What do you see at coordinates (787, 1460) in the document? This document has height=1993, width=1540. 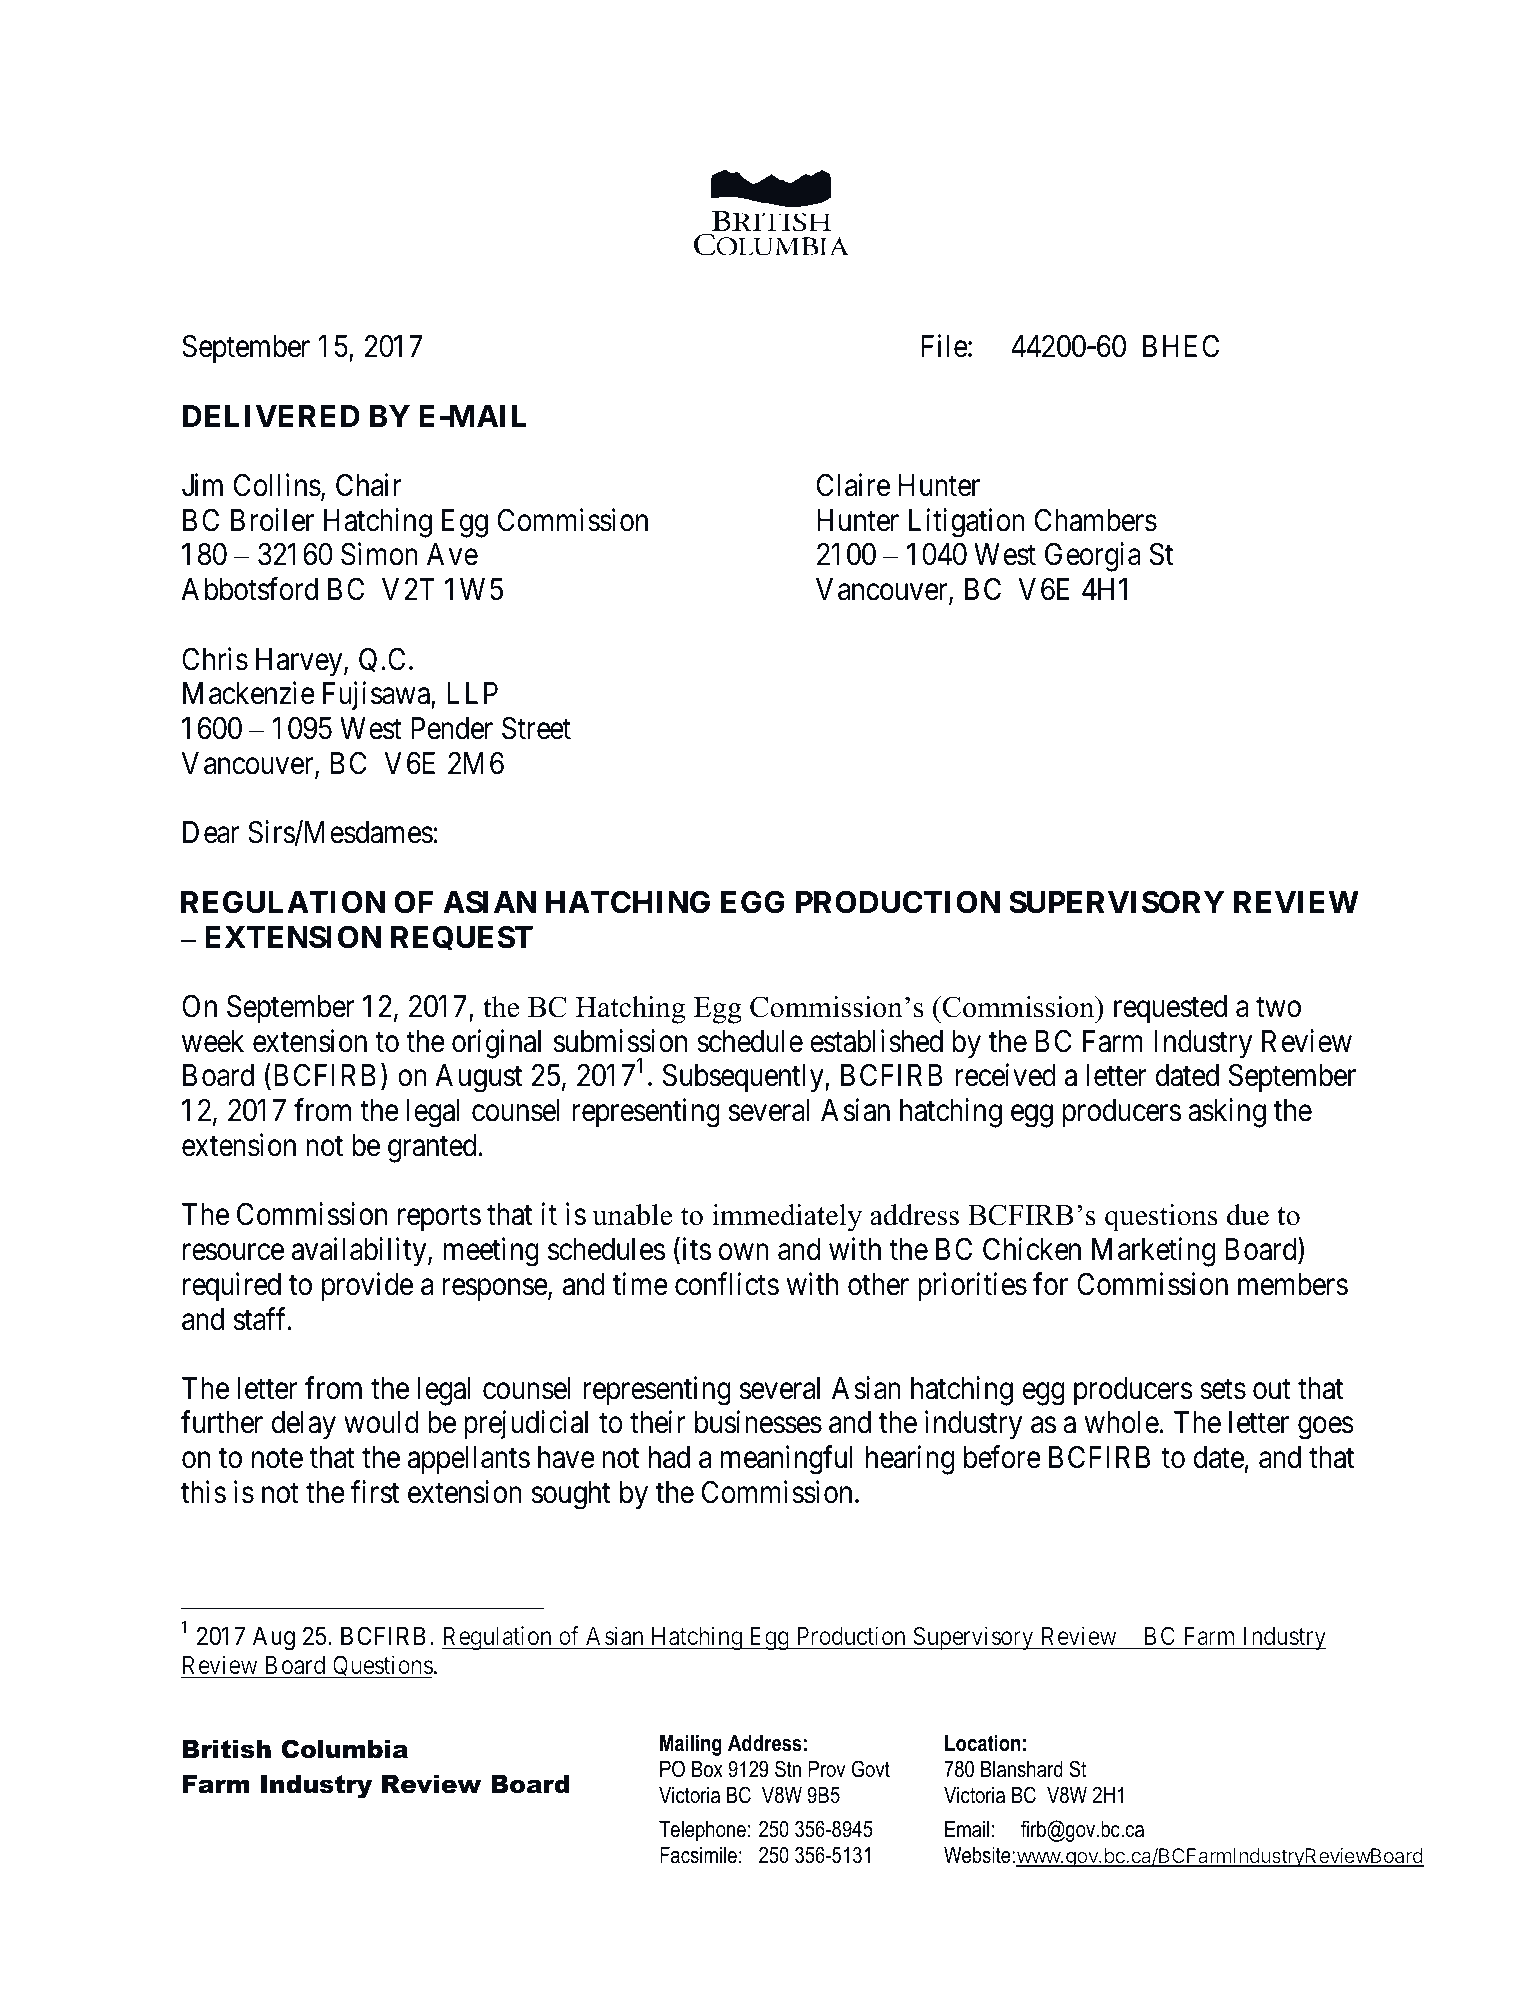 I see `meaningful` at bounding box center [787, 1460].
